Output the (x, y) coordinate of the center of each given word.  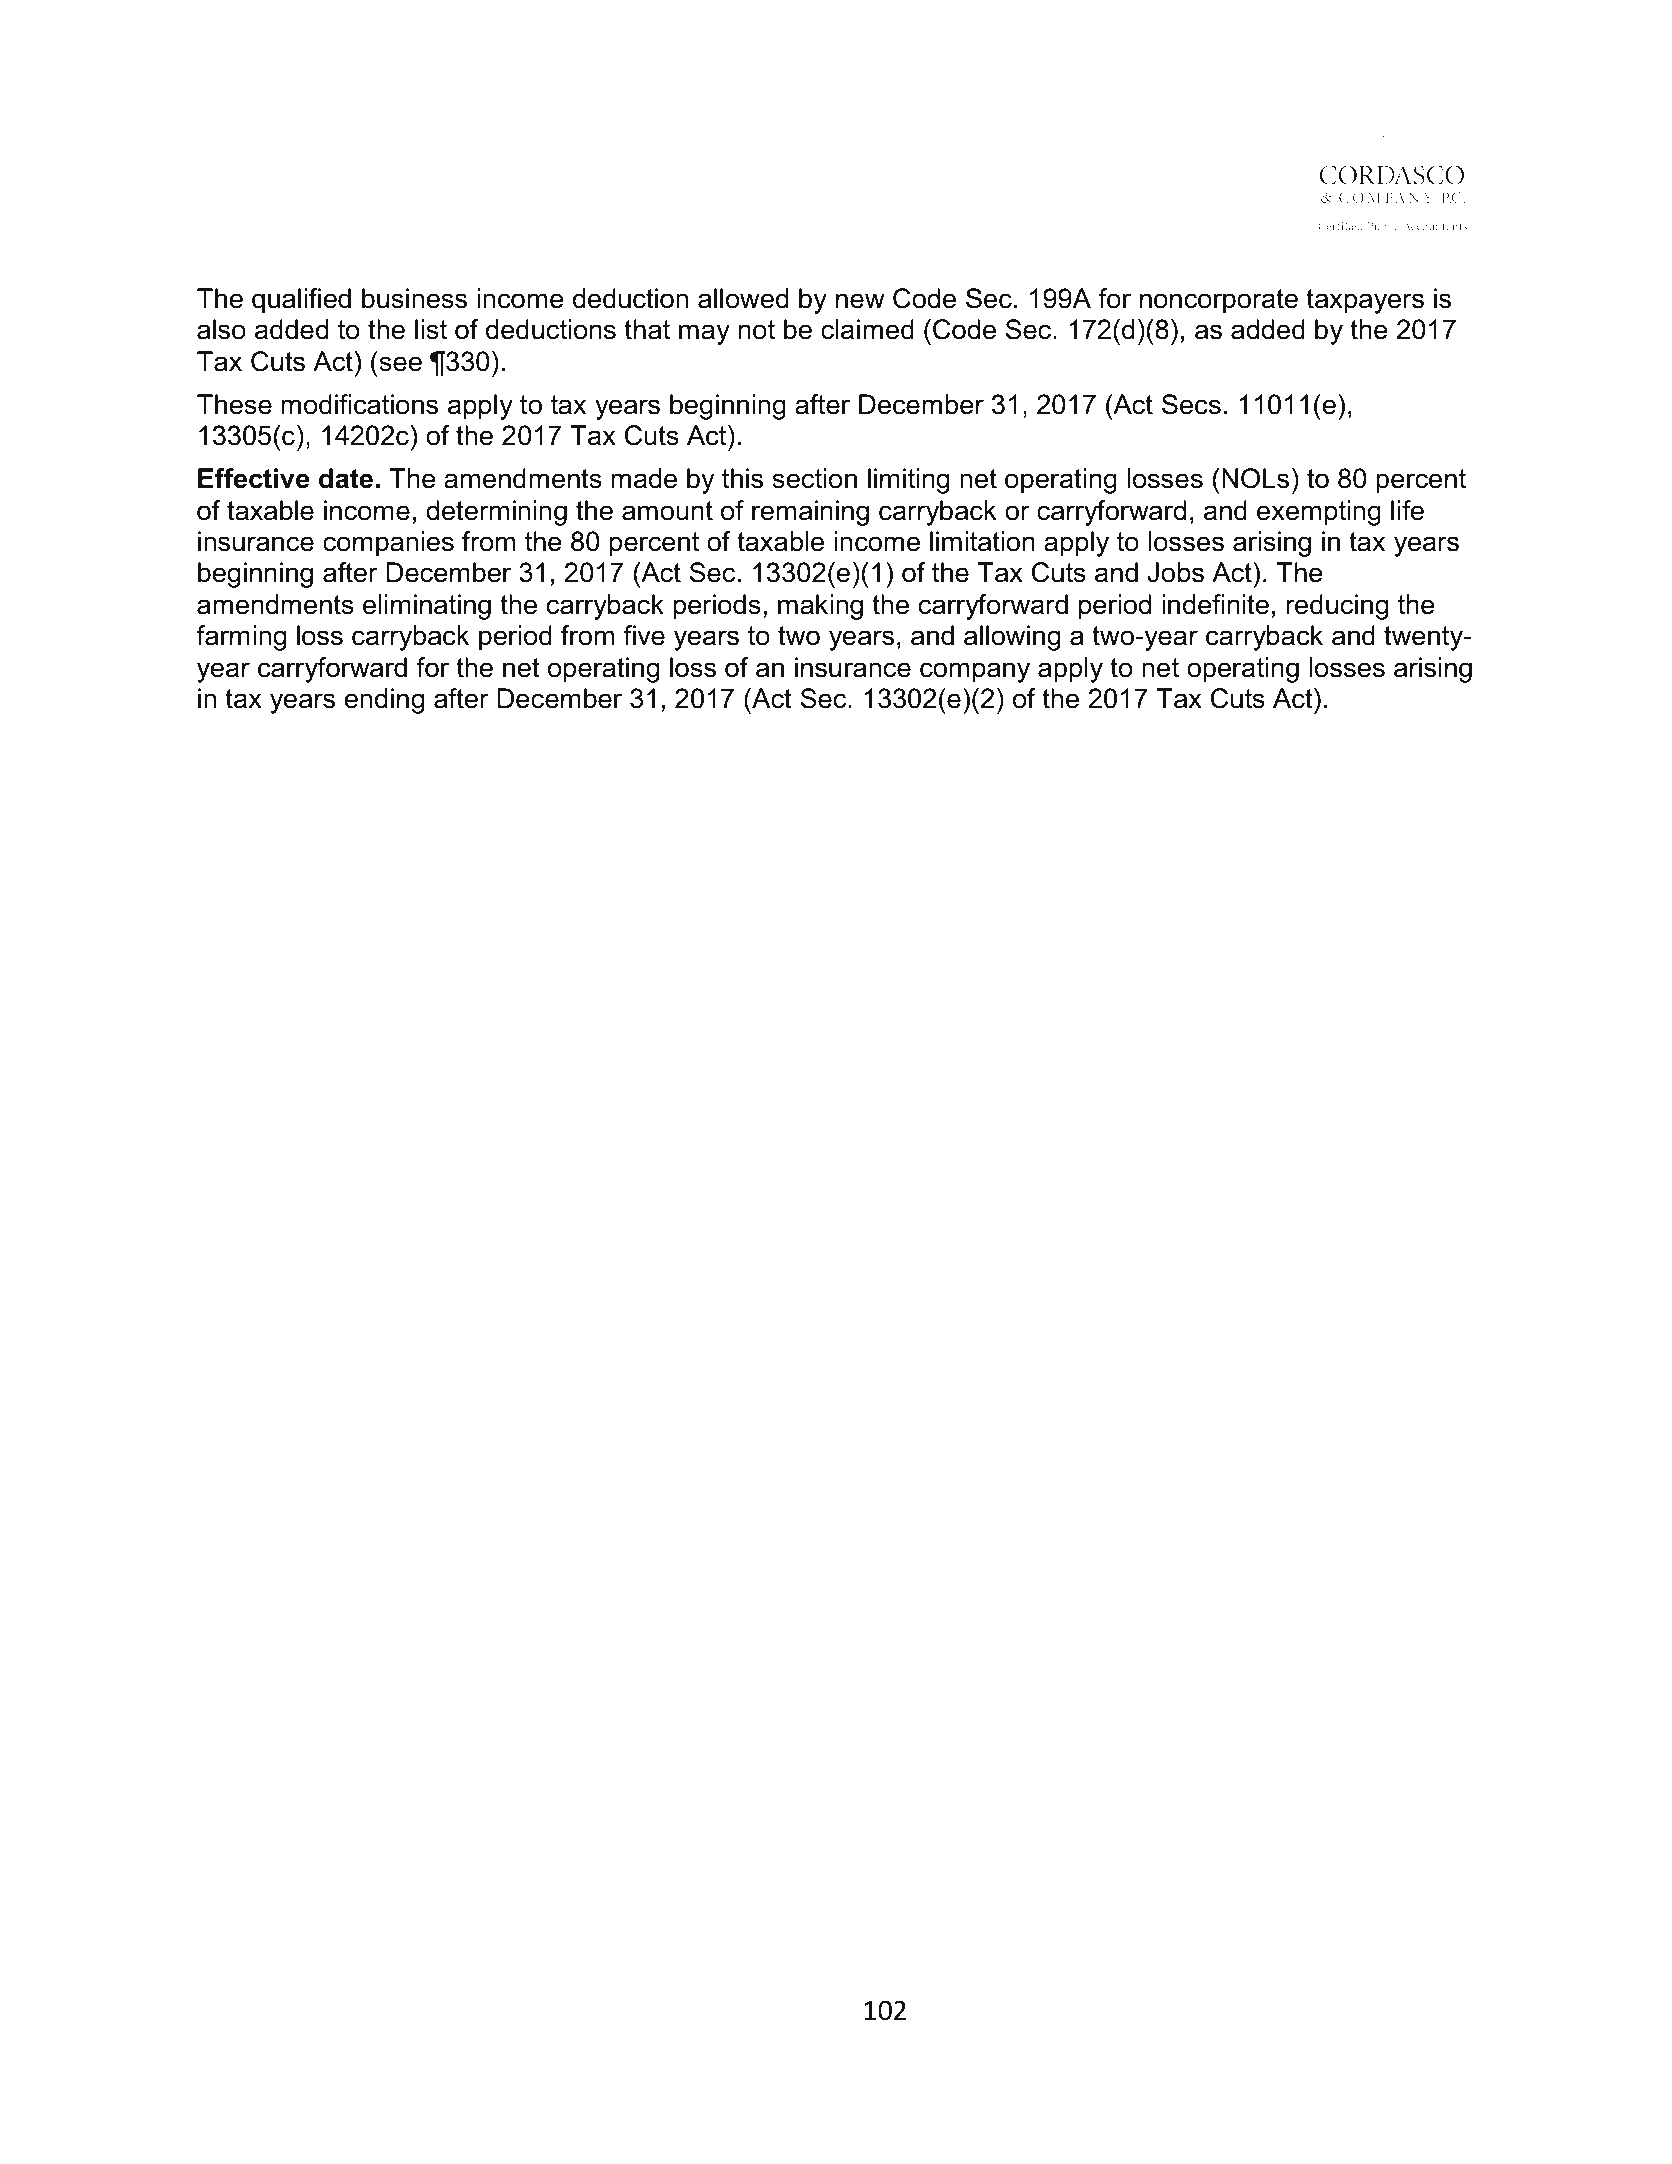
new (860, 301)
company (975, 672)
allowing (1012, 638)
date (346, 478)
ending (384, 701)
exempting (1319, 513)
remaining (810, 513)
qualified (301, 301)
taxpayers (1365, 301)
